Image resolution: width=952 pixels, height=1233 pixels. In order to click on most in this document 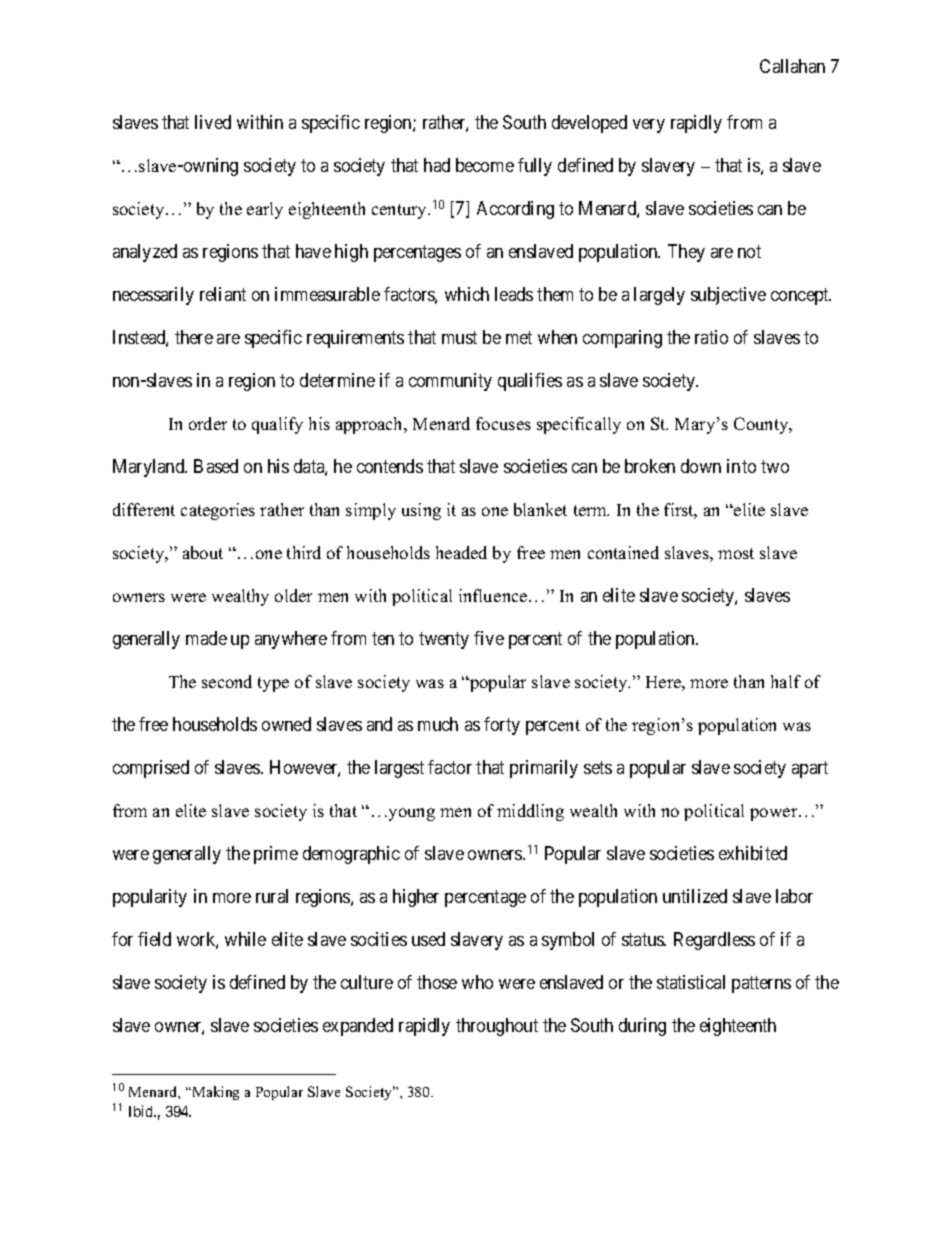, I will do `click(736, 553)`.
